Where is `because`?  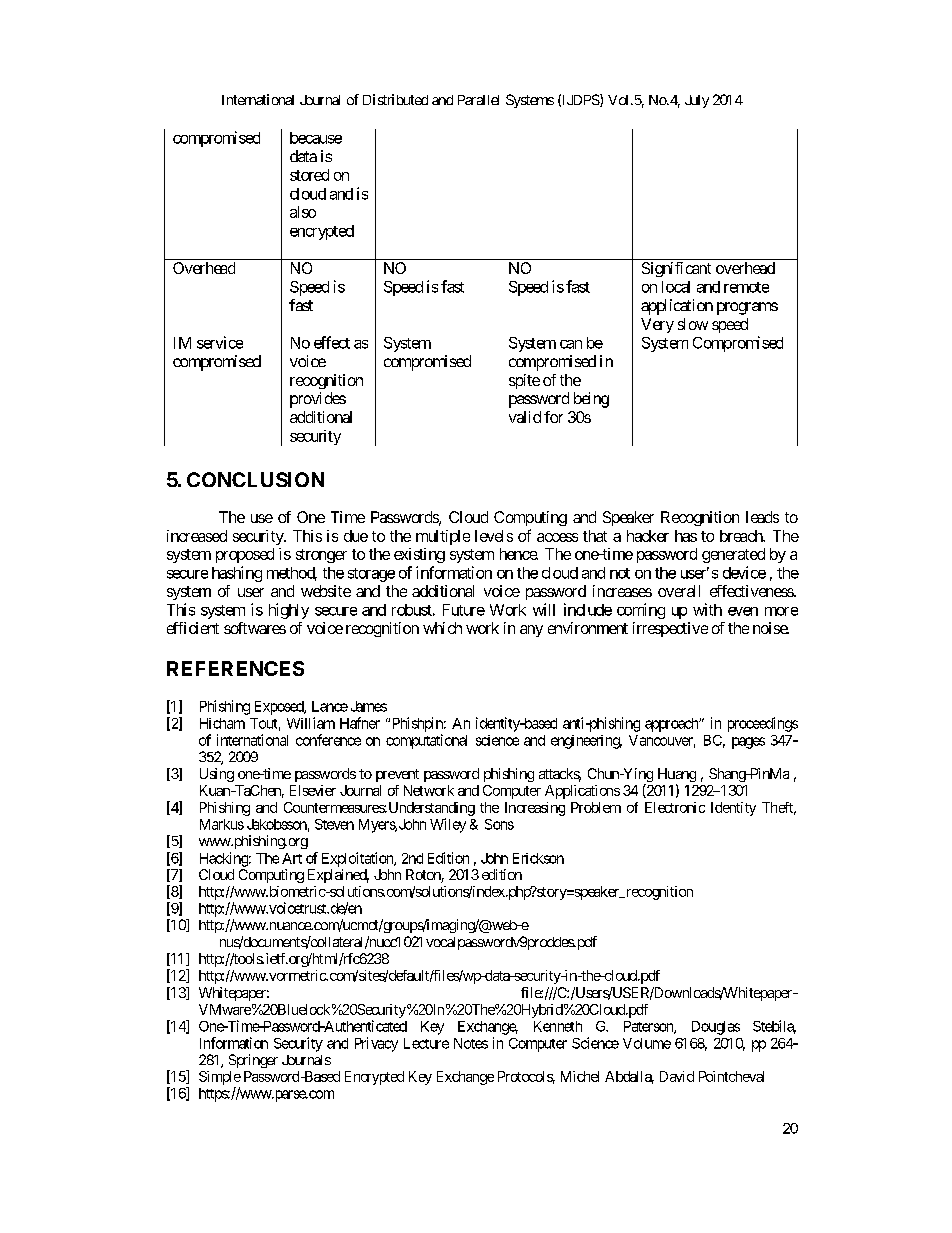 because is located at coordinates (316, 138).
